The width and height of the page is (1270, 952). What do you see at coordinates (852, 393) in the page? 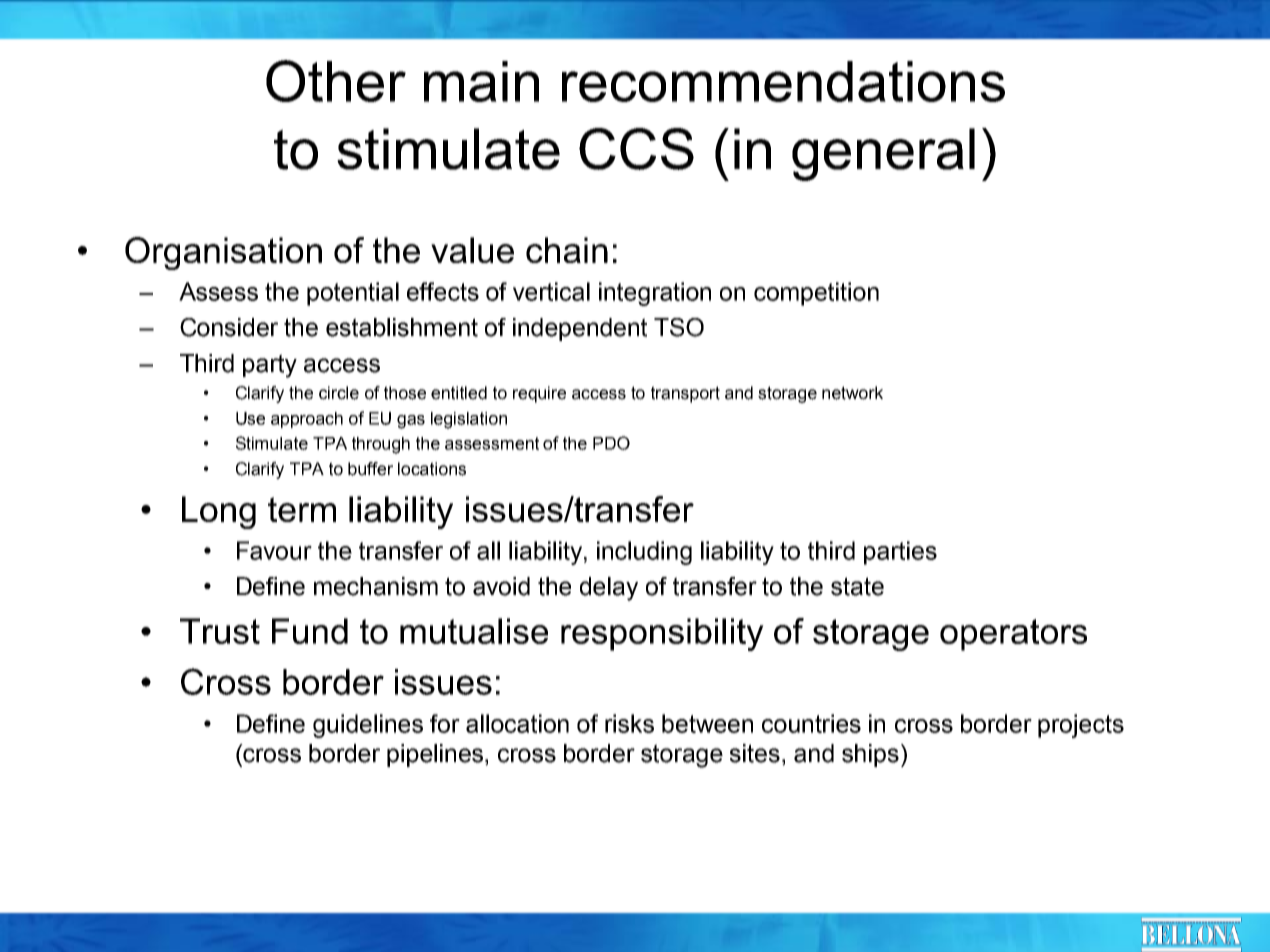
I see `network` at bounding box center [852, 393].
